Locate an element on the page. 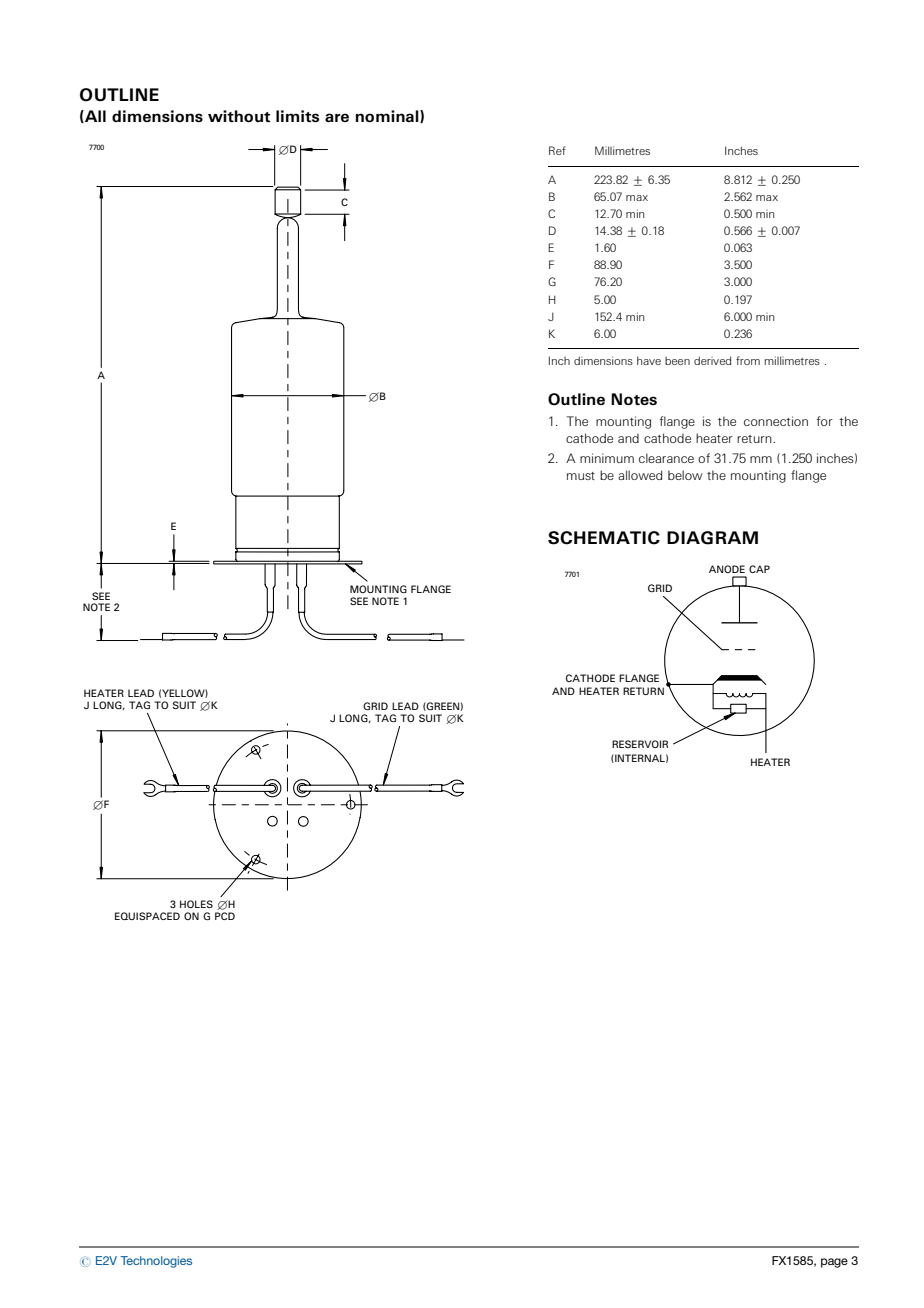 The width and height of the page is (924, 1308). from is located at coordinates (748, 360).
